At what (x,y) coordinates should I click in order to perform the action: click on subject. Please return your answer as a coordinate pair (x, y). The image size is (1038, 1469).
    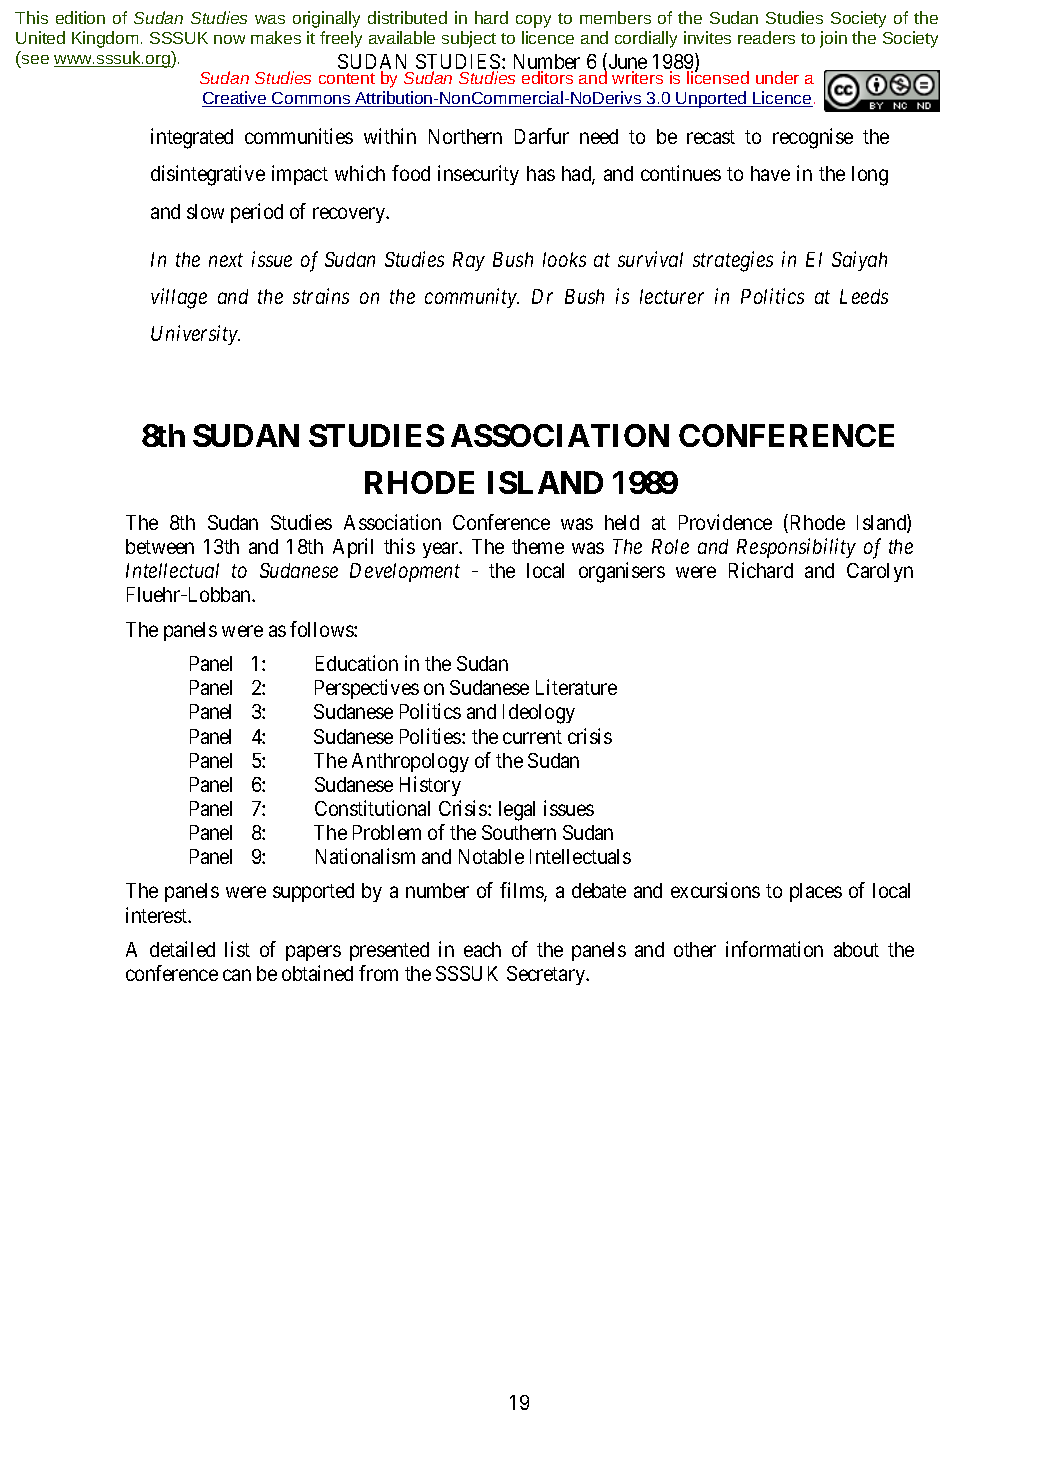
    Looking at the image, I should click on (469, 39).
